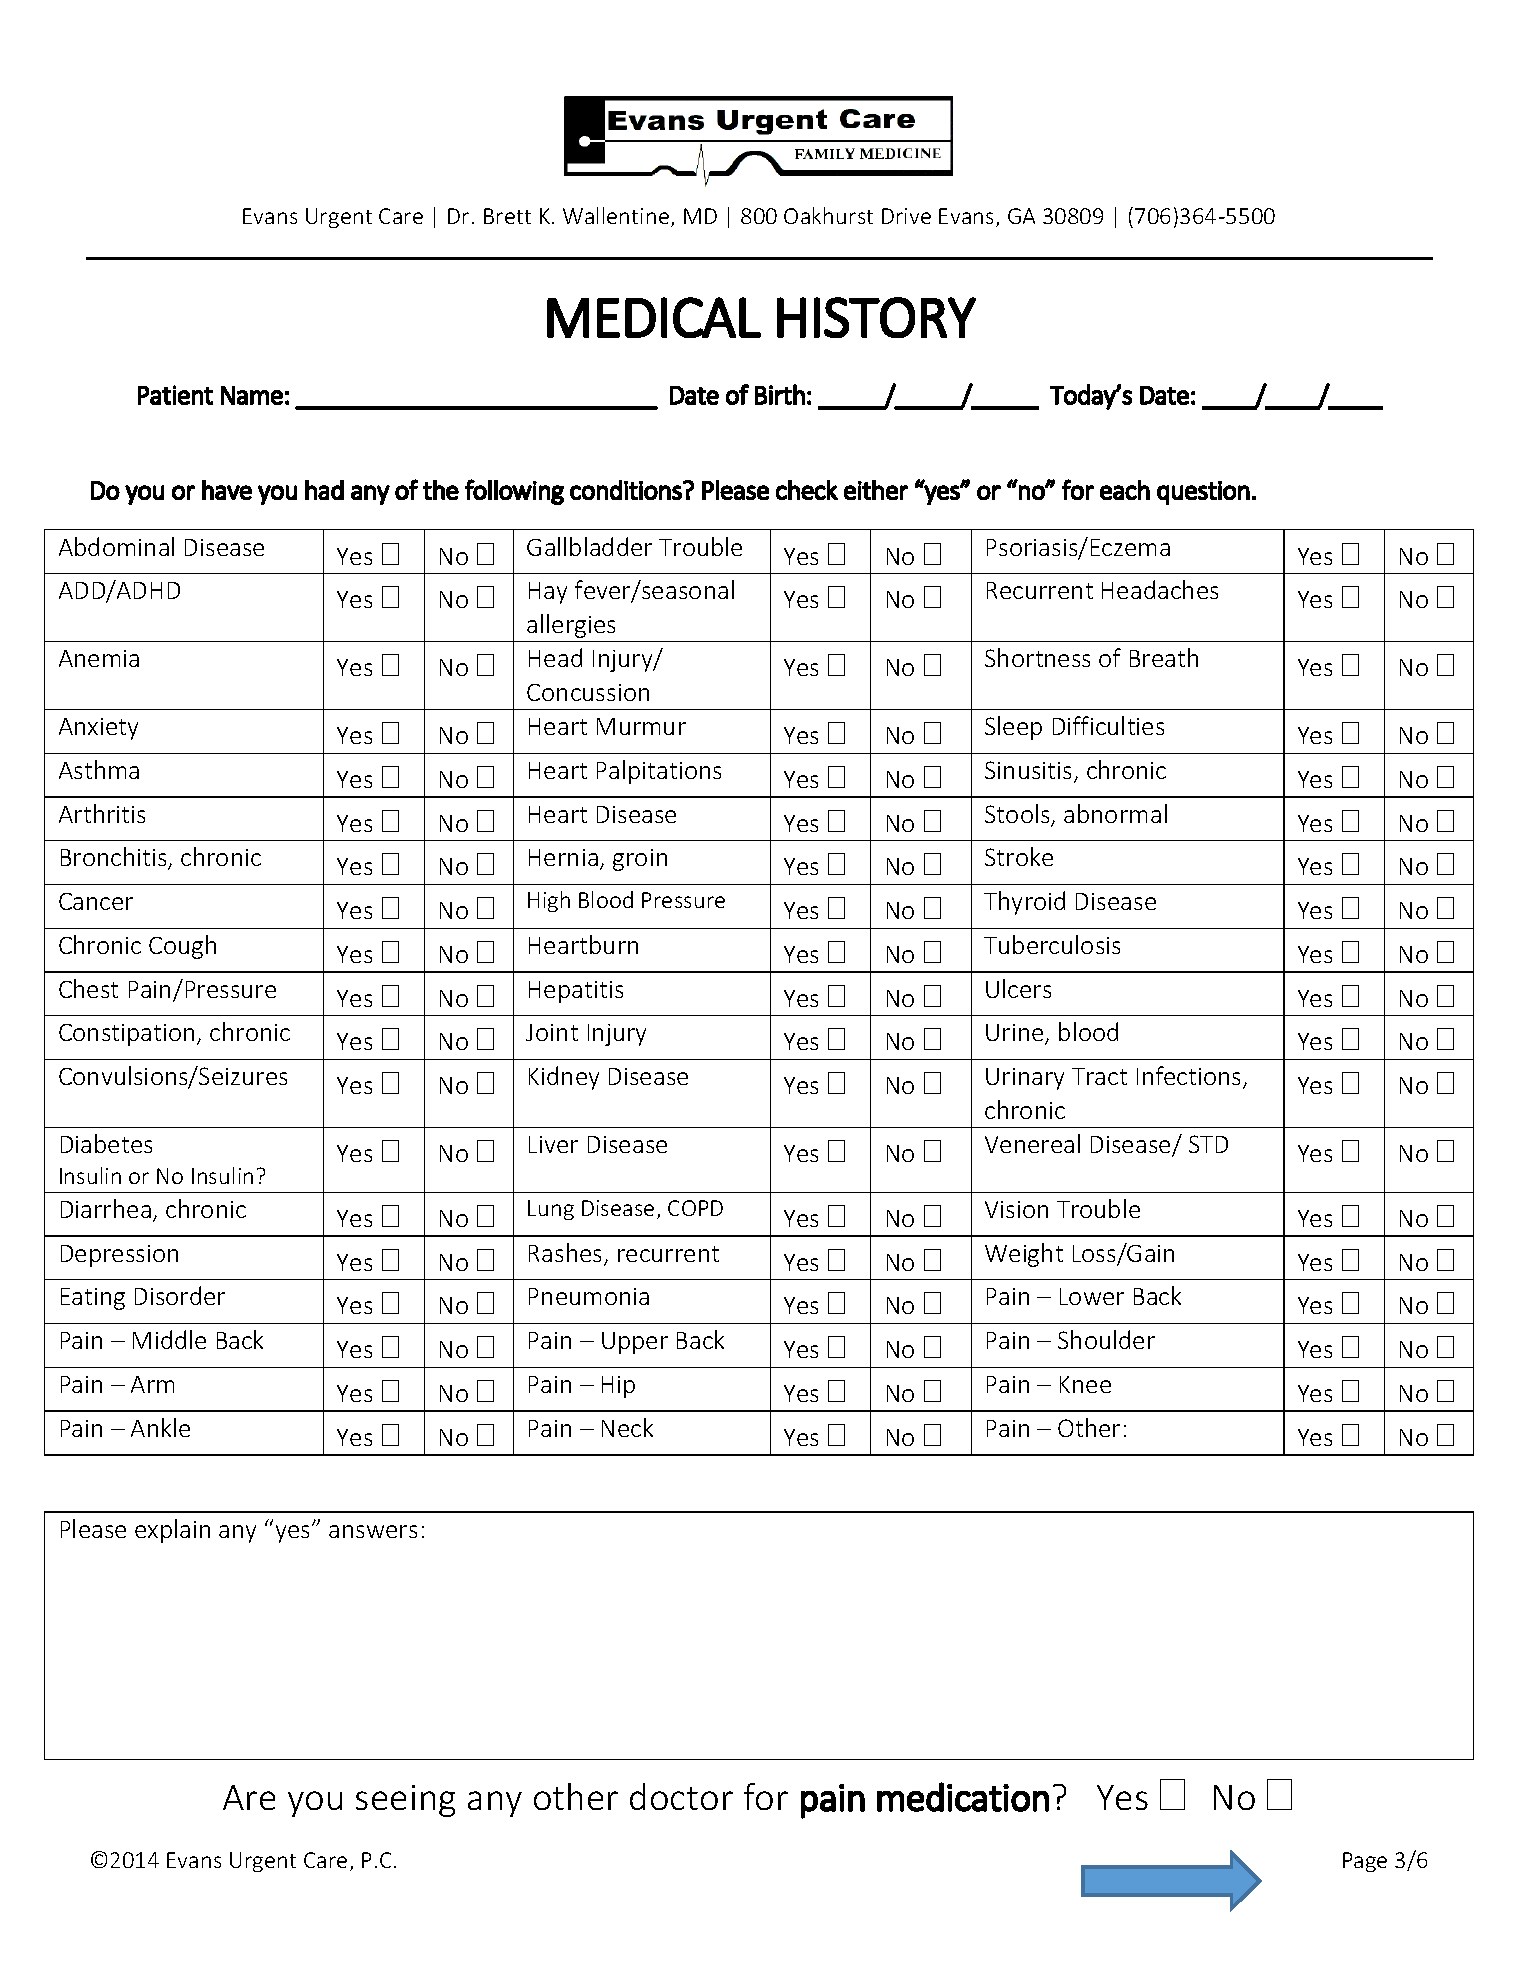 The height and width of the screenshot is (1964, 1518). I want to click on Hepatitis, so click(576, 992).
